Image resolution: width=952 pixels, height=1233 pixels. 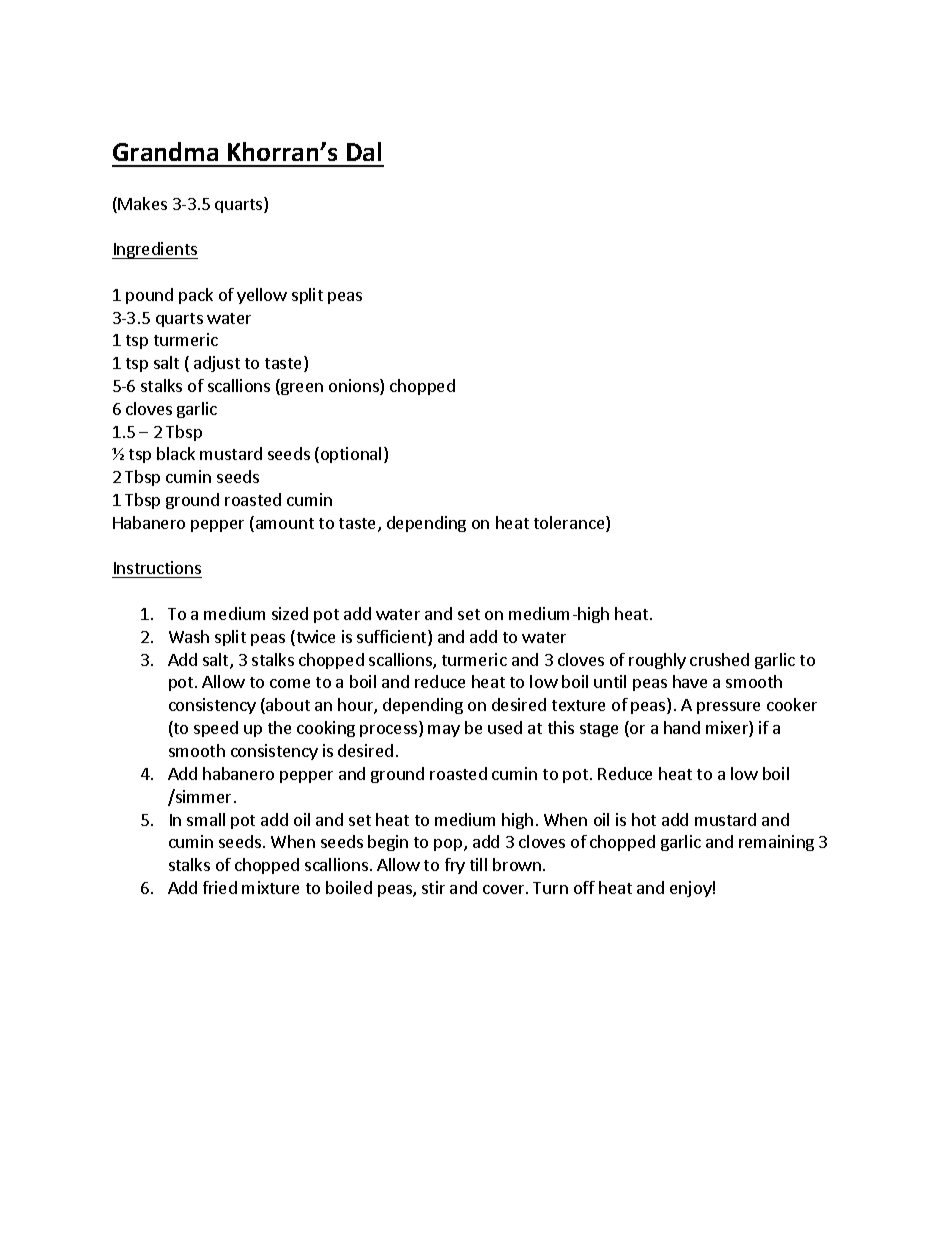 What do you see at coordinates (728, 708) in the page?
I see `pressure` at bounding box center [728, 708].
